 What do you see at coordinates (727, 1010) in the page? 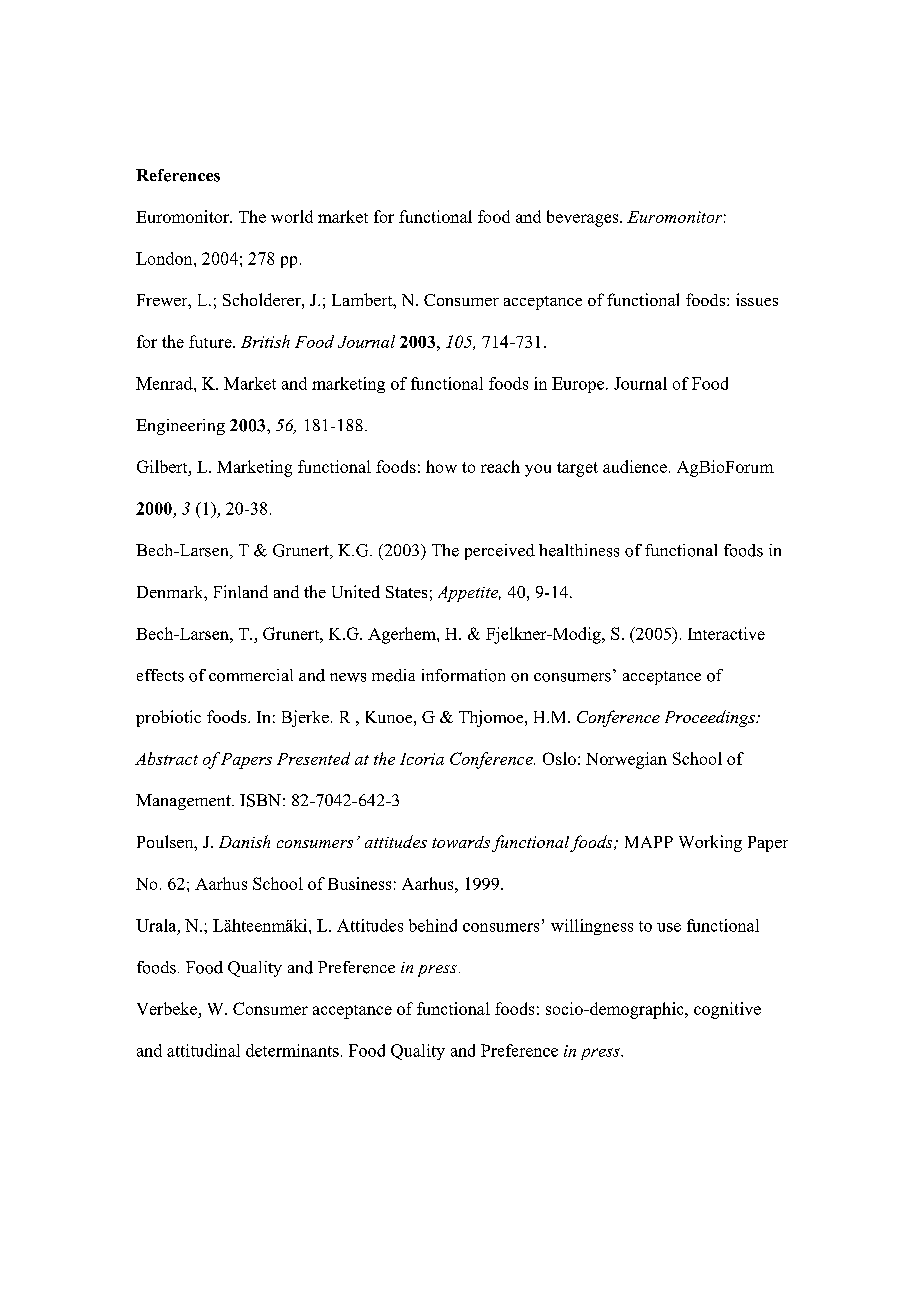
I see `cognitive` at bounding box center [727, 1010].
